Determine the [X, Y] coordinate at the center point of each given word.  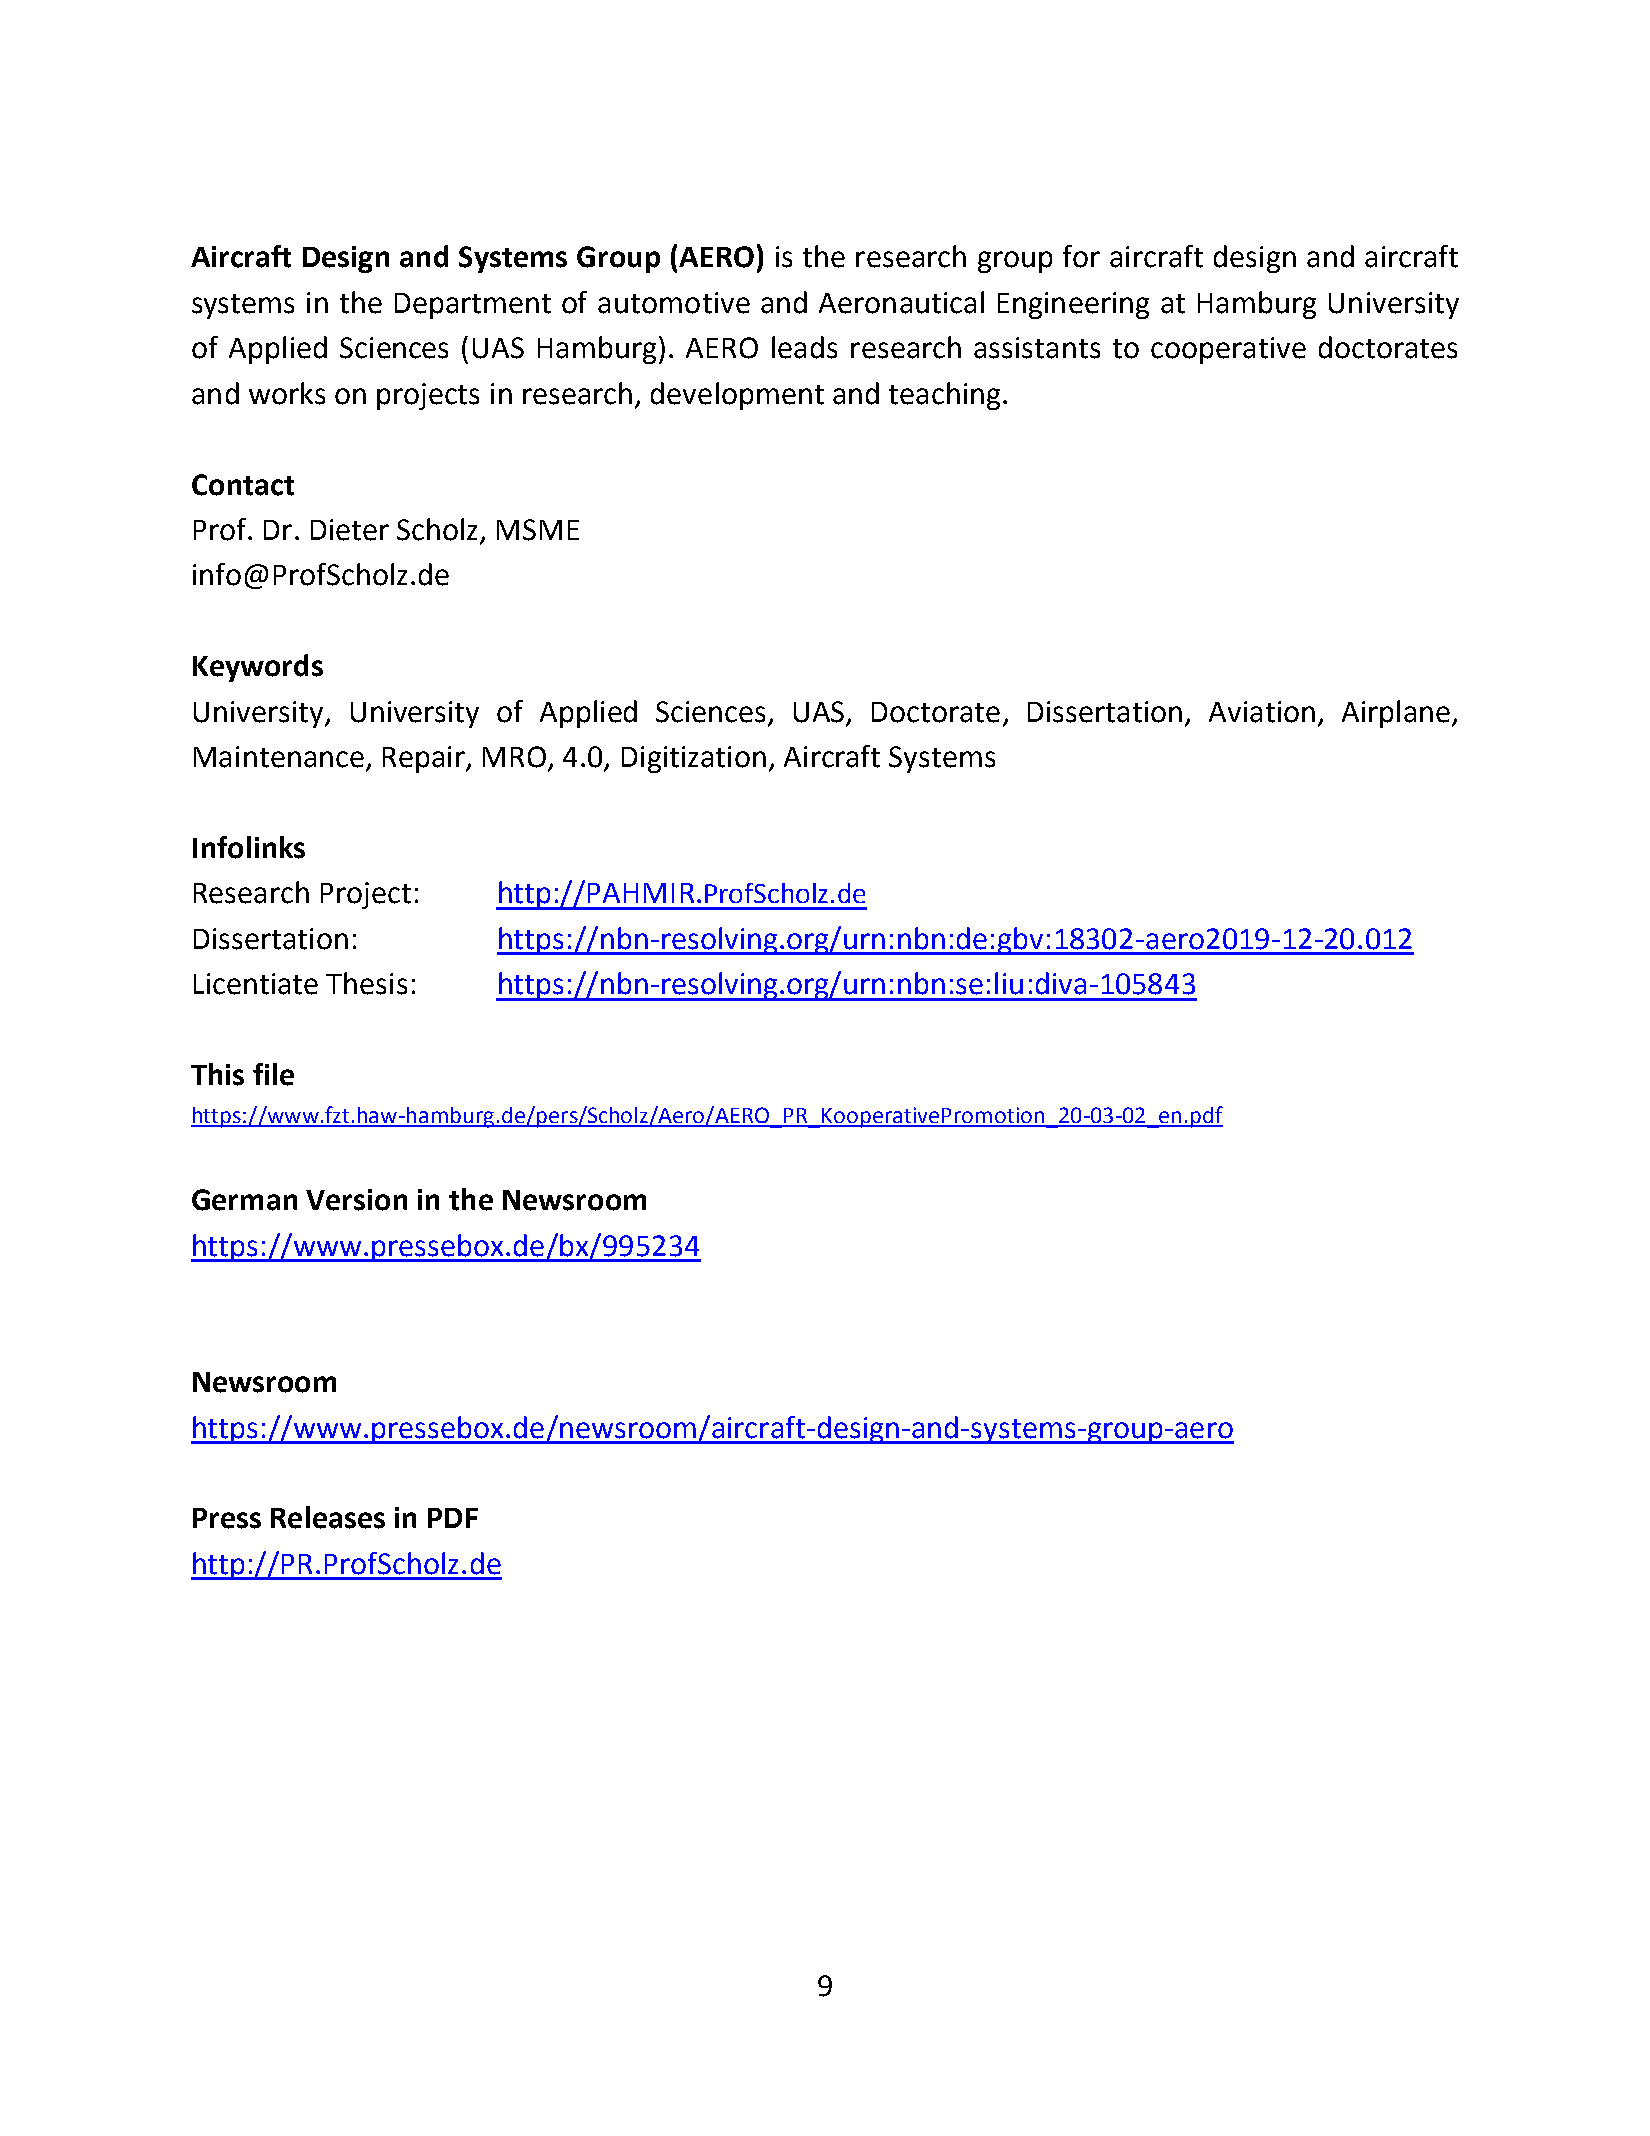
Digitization [694, 759]
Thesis [366, 983]
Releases [328, 1517]
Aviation [1262, 712]
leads [804, 347]
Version [356, 1200]
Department [473, 306]
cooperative [1228, 350]
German [244, 1200]
